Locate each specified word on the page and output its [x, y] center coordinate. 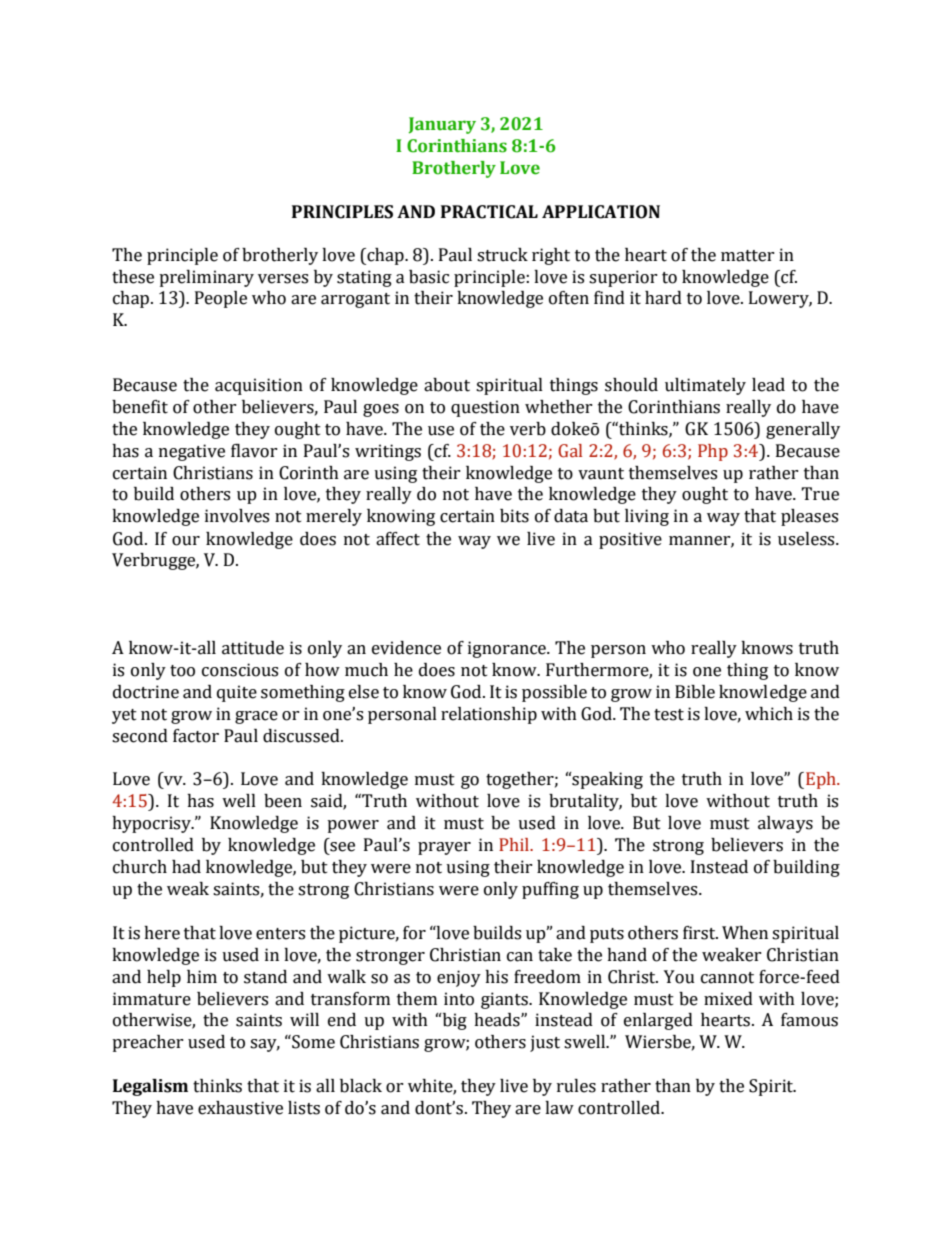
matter [748, 256]
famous [809, 1020]
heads [498, 1020]
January [442, 125]
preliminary [206, 278]
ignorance [508, 649]
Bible [695, 692]
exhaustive [240, 1108]
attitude [253, 648]
